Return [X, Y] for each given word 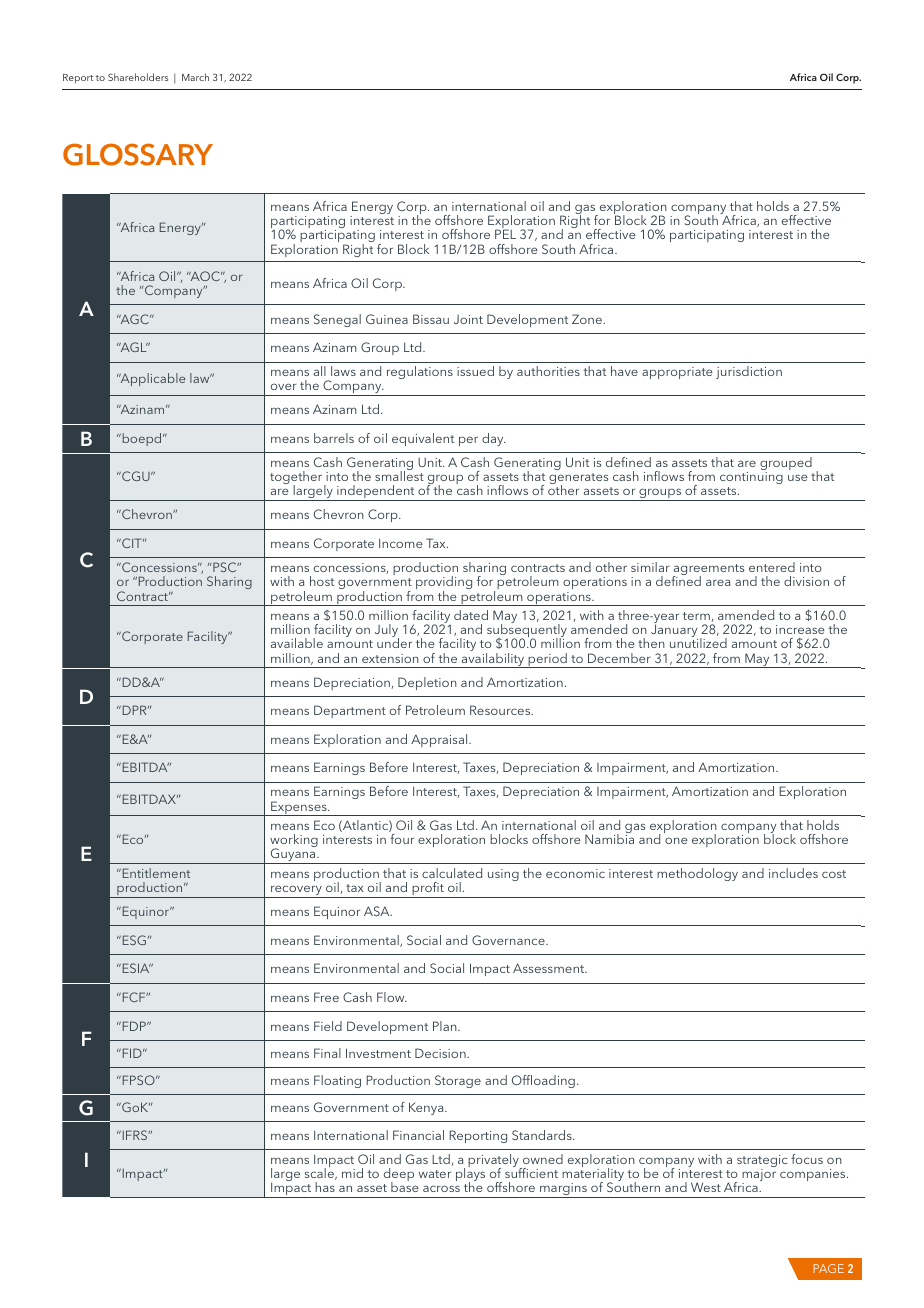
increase [800, 629]
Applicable [151, 379]
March [195, 77]
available [297, 643]
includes [793, 873]
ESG [133, 940]
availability [493, 660]
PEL [505, 234]
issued [475, 371]
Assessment [550, 968]
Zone [588, 319]
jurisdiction [749, 372]
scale [320, 1173]
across [441, 1188]
